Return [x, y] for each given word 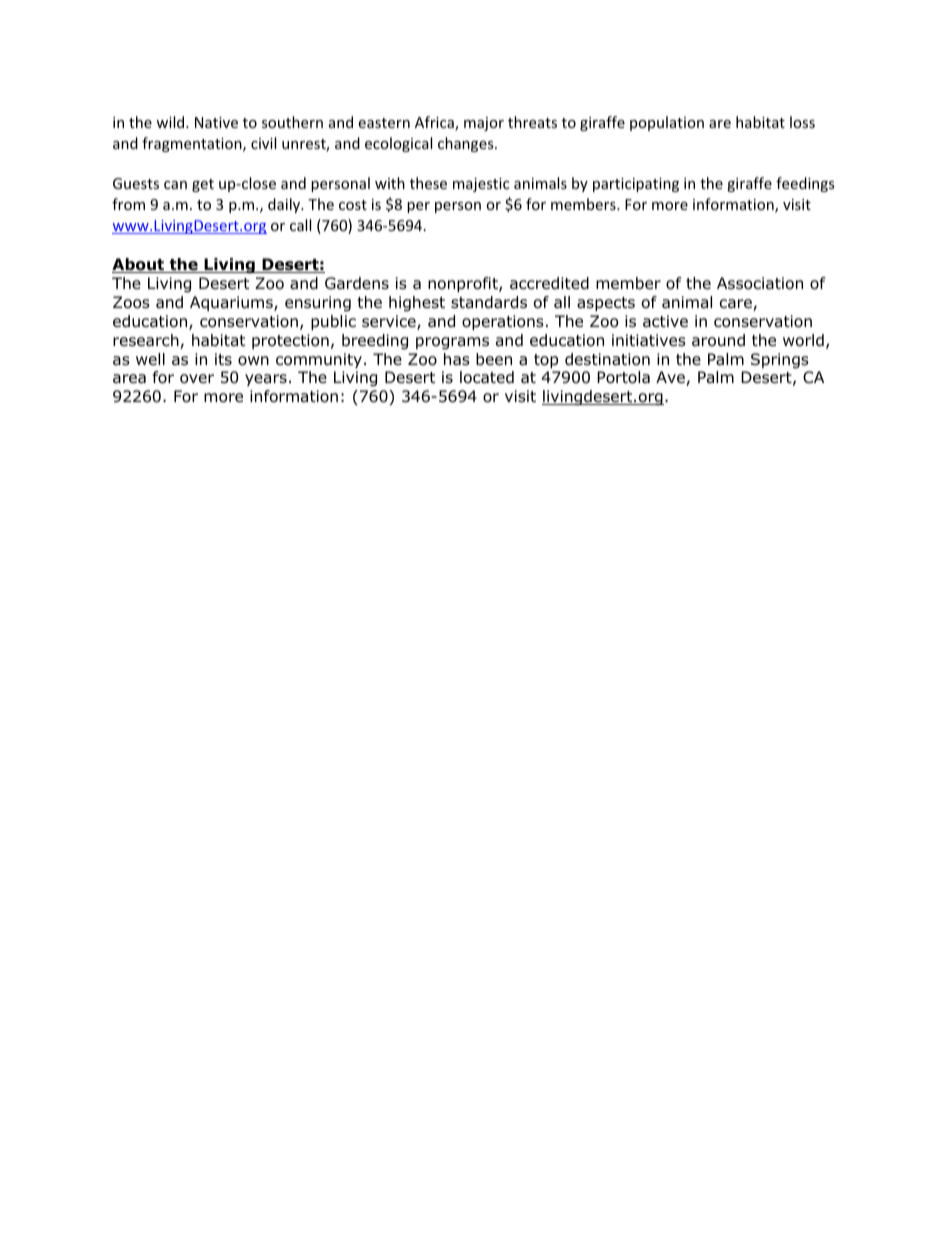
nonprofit [464, 284]
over [197, 379]
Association [760, 283]
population [667, 123]
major [484, 124]
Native [216, 122]
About [139, 265]
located [487, 377]
